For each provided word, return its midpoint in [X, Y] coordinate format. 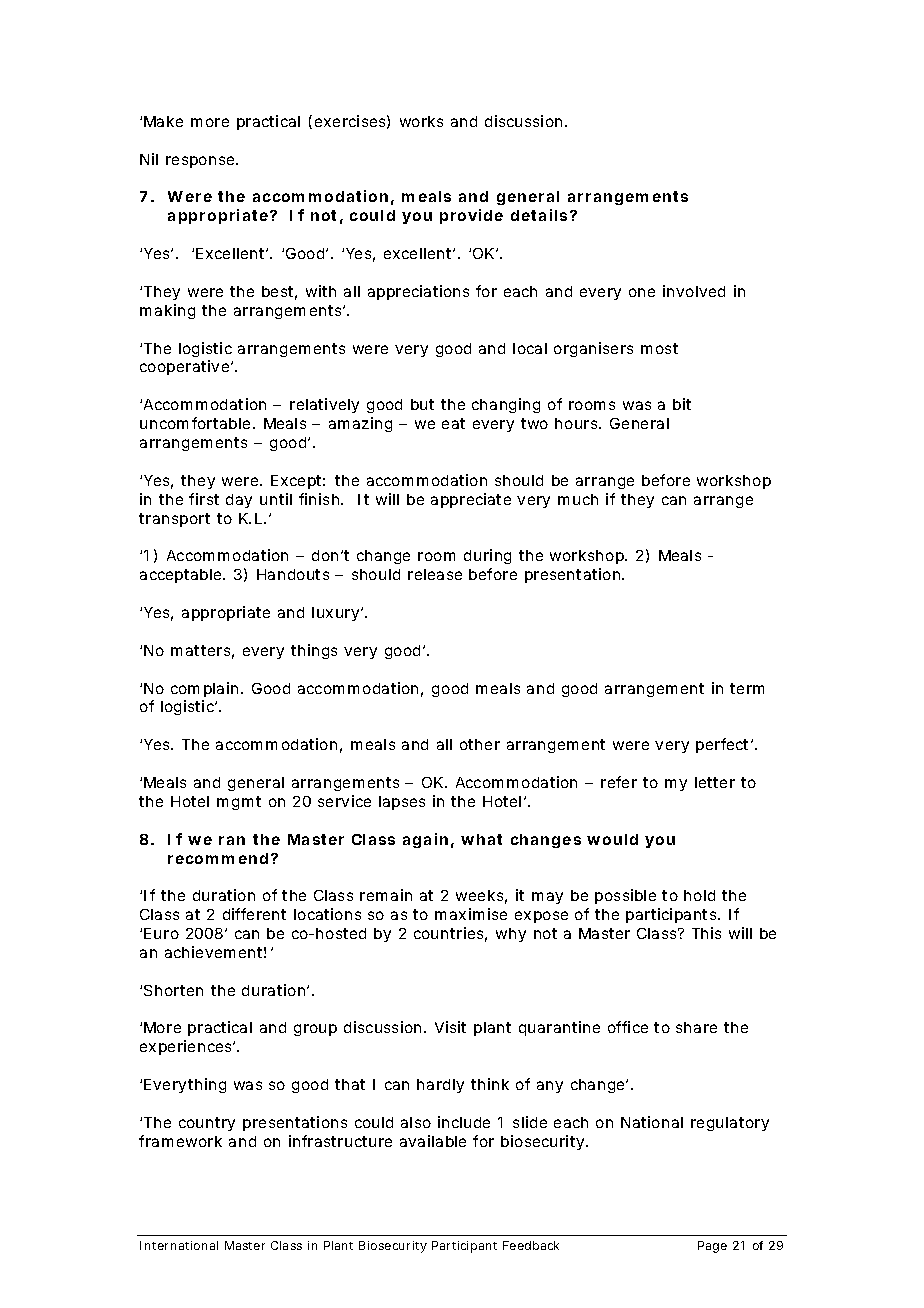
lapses [402, 803]
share [696, 1027]
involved [694, 291]
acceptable [182, 576]
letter [715, 782]
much [578, 499]
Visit [450, 1027]
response [201, 162]
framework [180, 1141]
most [659, 348]
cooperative [186, 367]
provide [471, 216]
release [435, 574]
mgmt [239, 803]
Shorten [173, 990]
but [422, 404]
